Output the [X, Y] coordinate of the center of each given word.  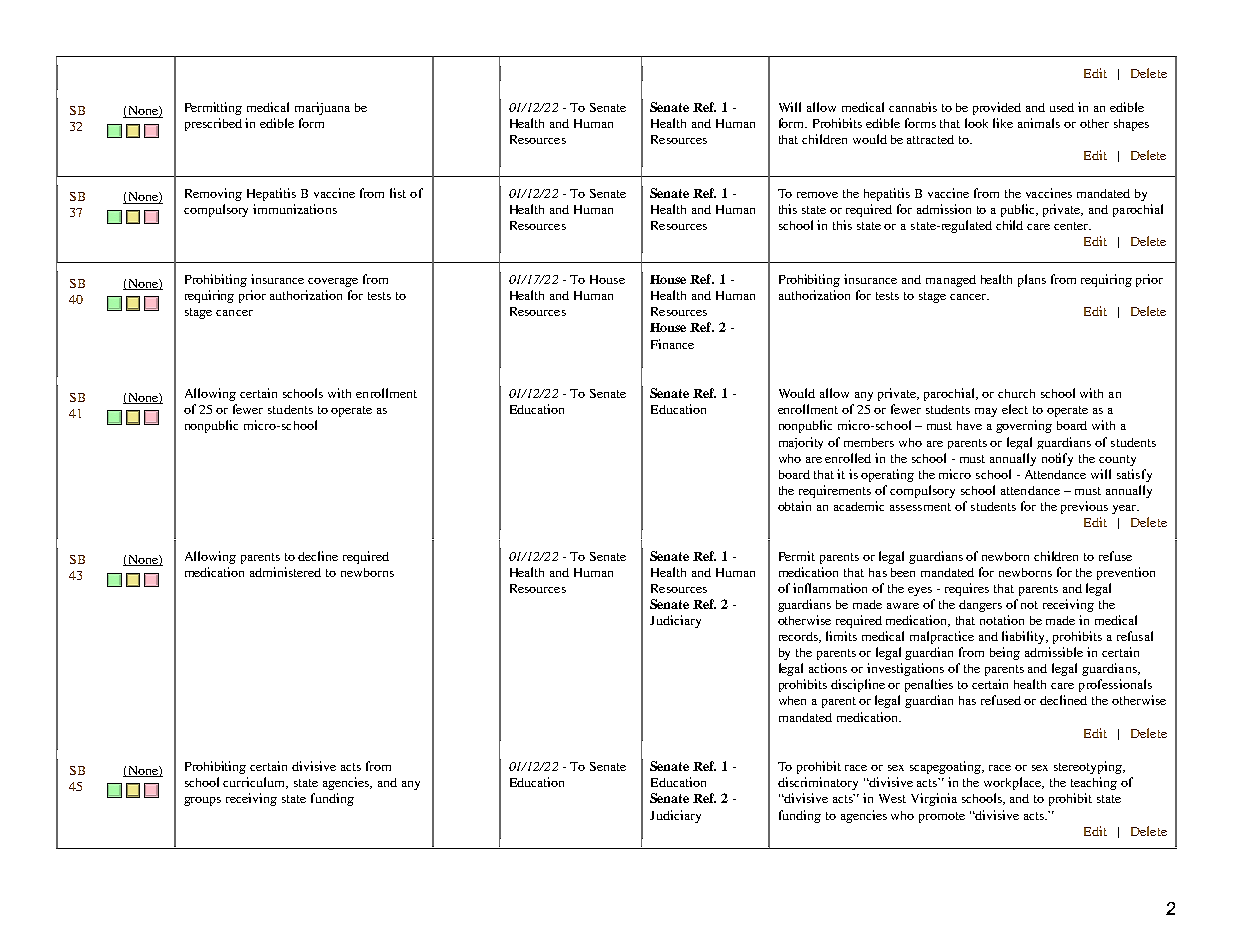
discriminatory [818, 783]
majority [801, 443]
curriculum [255, 783]
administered [285, 572]
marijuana [322, 108]
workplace [1014, 783]
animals [1039, 123]
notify [1057, 459]
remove [817, 195]
